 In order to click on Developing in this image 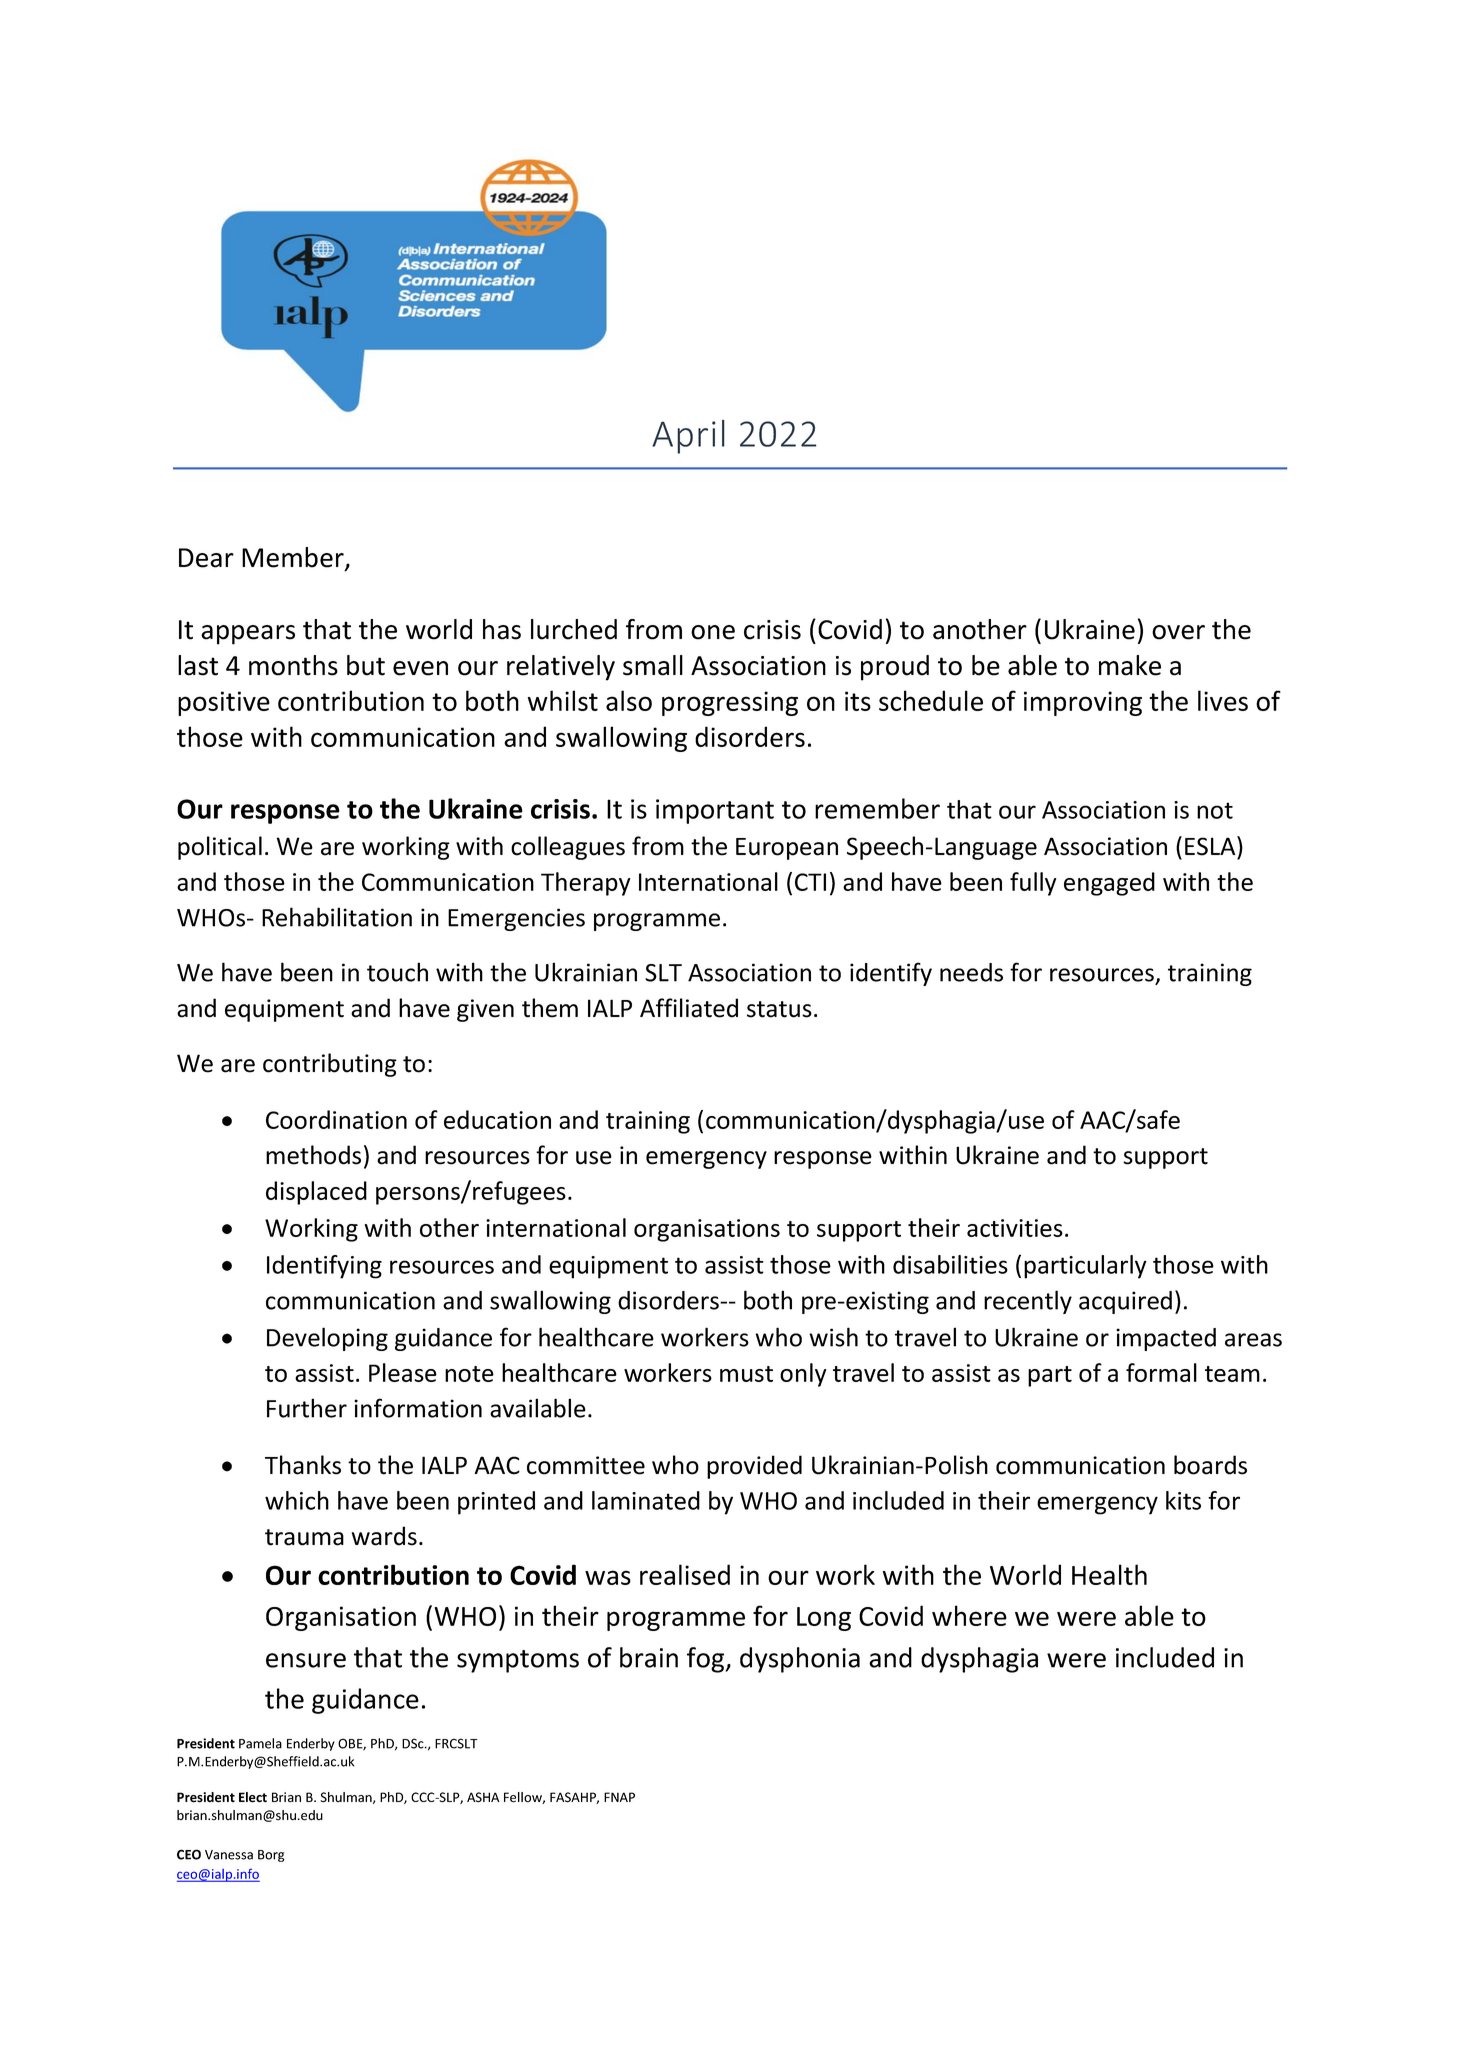, I will do `click(327, 1339)`.
